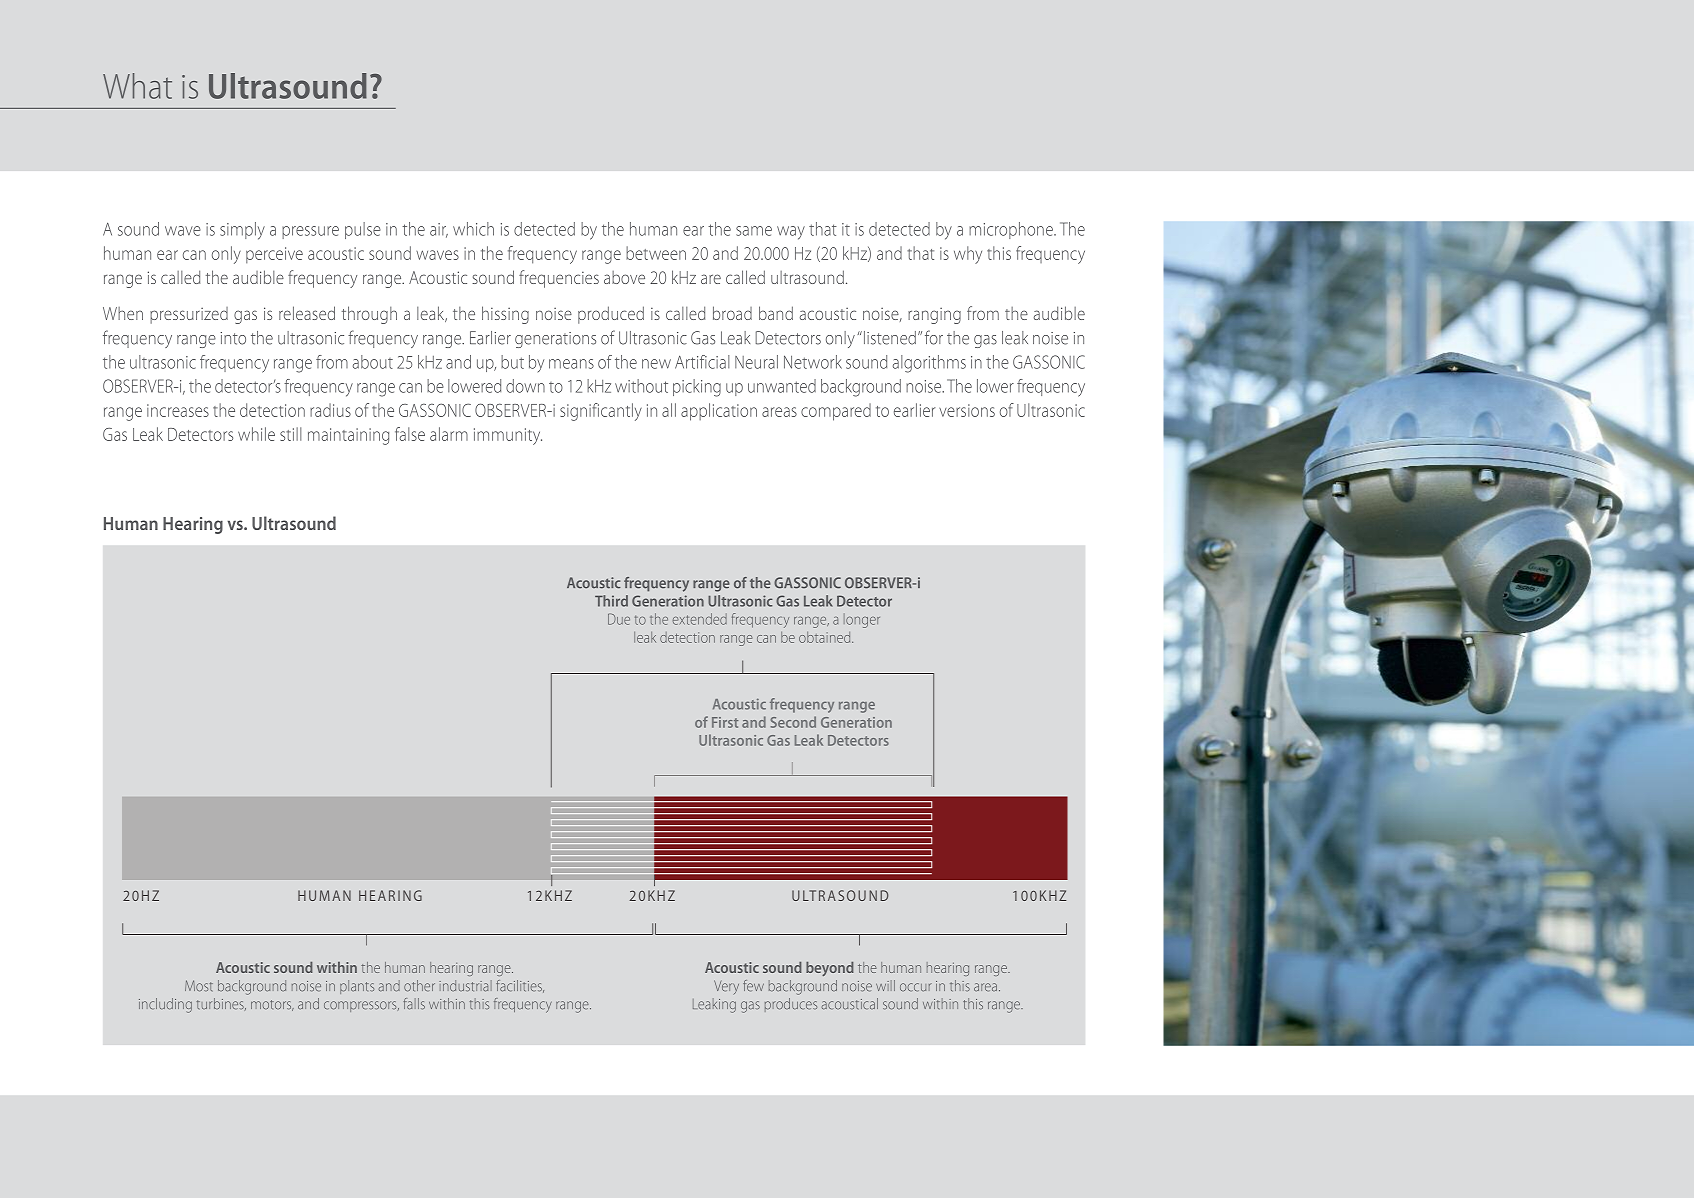 The image size is (1694, 1198). I want to click on Due, so click(619, 619).
